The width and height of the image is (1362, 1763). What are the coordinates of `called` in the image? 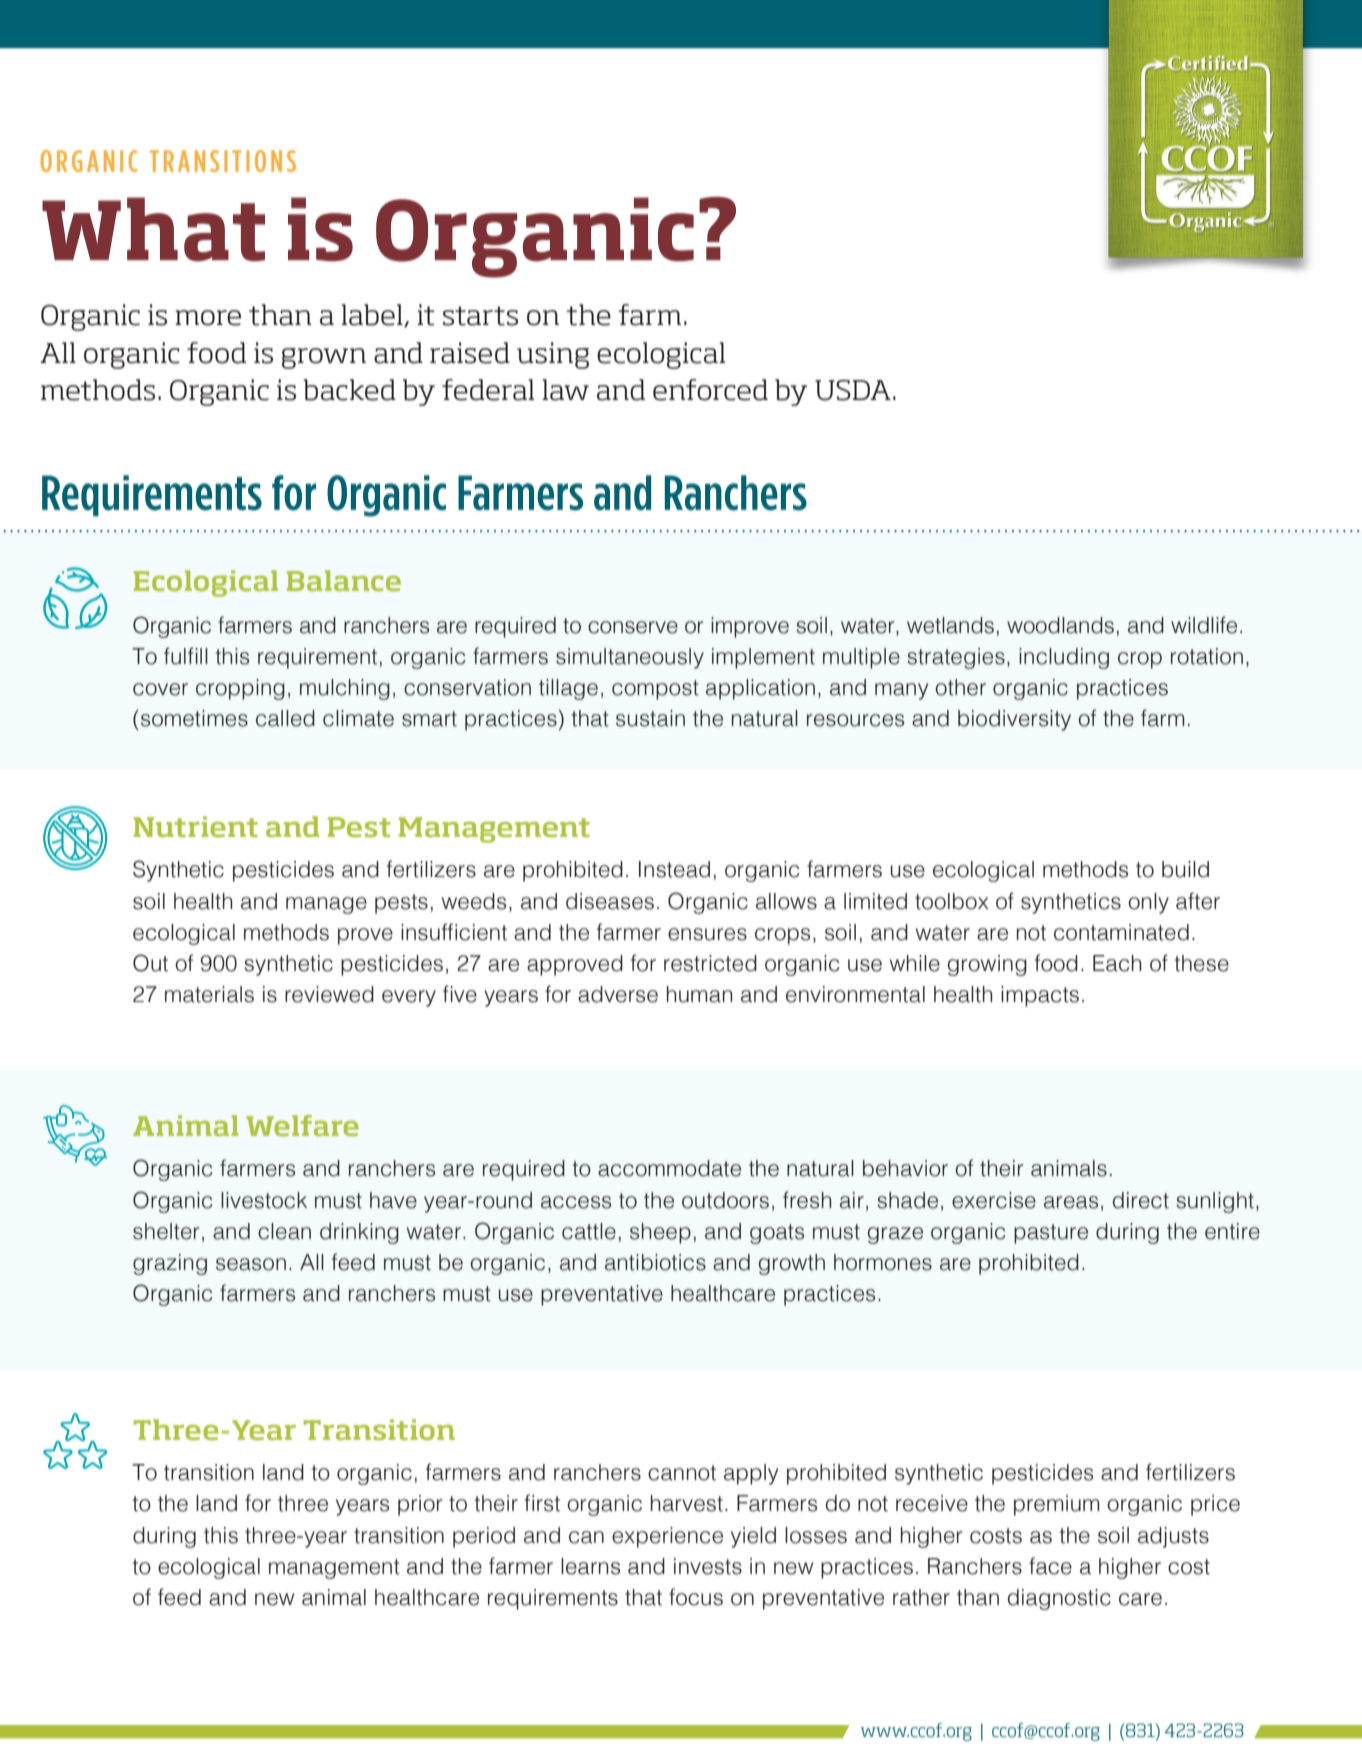 It's located at (285, 718).
